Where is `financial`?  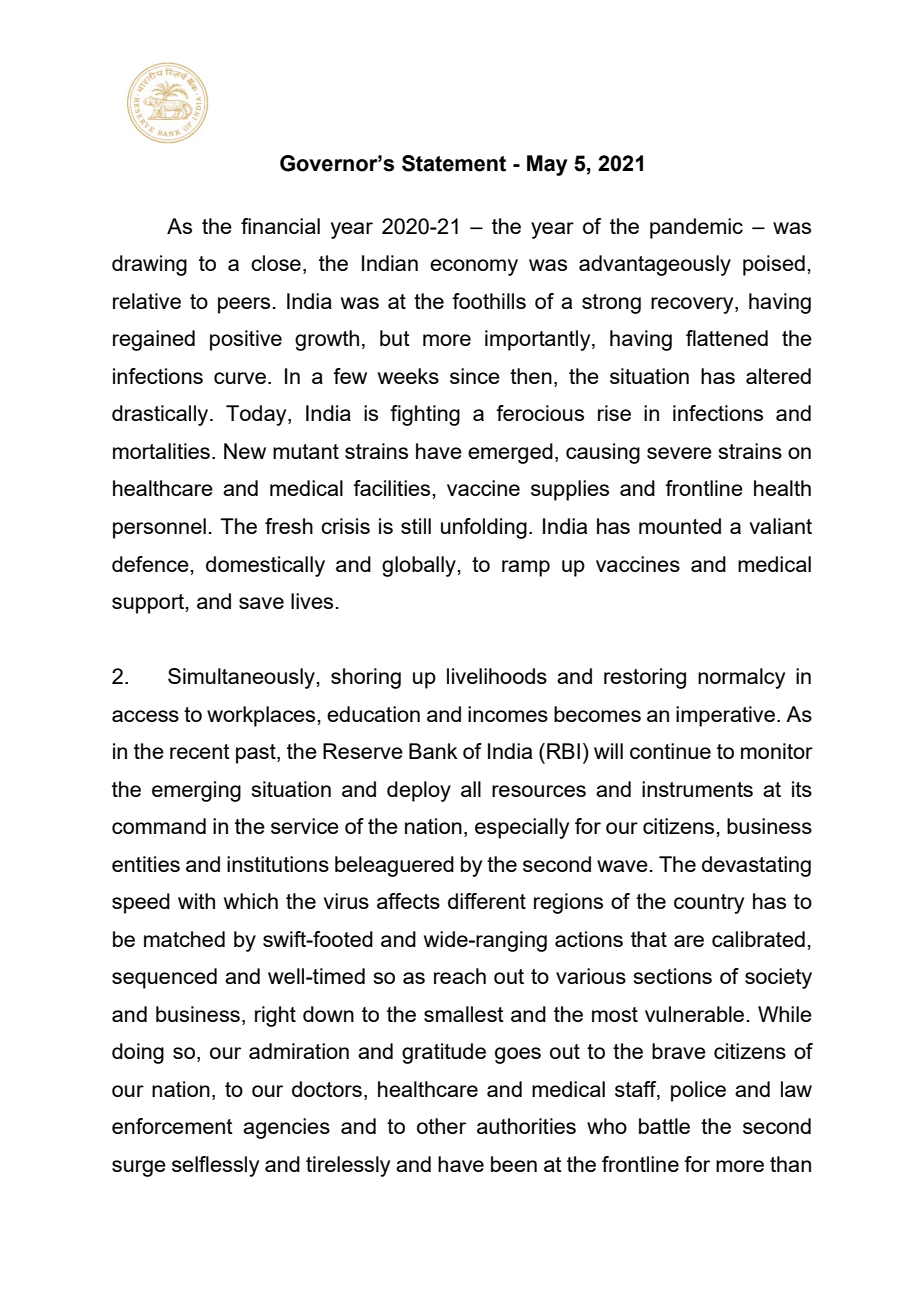
financial is located at coordinates (280, 226).
